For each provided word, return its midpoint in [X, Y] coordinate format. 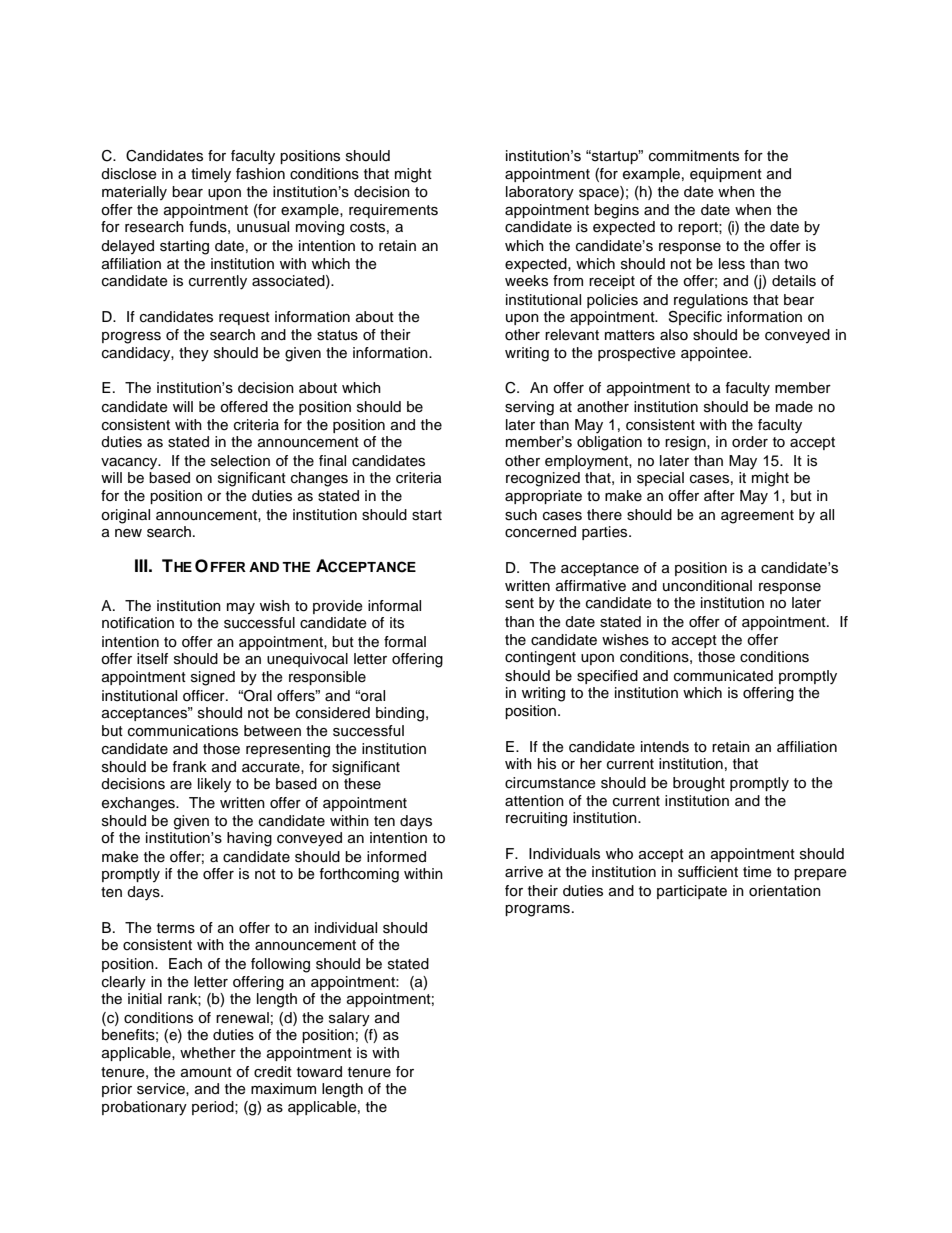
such [521, 515]
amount [206, 1072]
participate [692, 892]
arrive [524, 872]
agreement [757, 517]
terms [176, 928]
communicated [723, 676]
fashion [260, 174]
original [125, 516]
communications [183, 731]
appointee [715, 354]
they [194, 354]
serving [529, 408]
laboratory [540, 193]
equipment [726, 175]
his [547, 764]
